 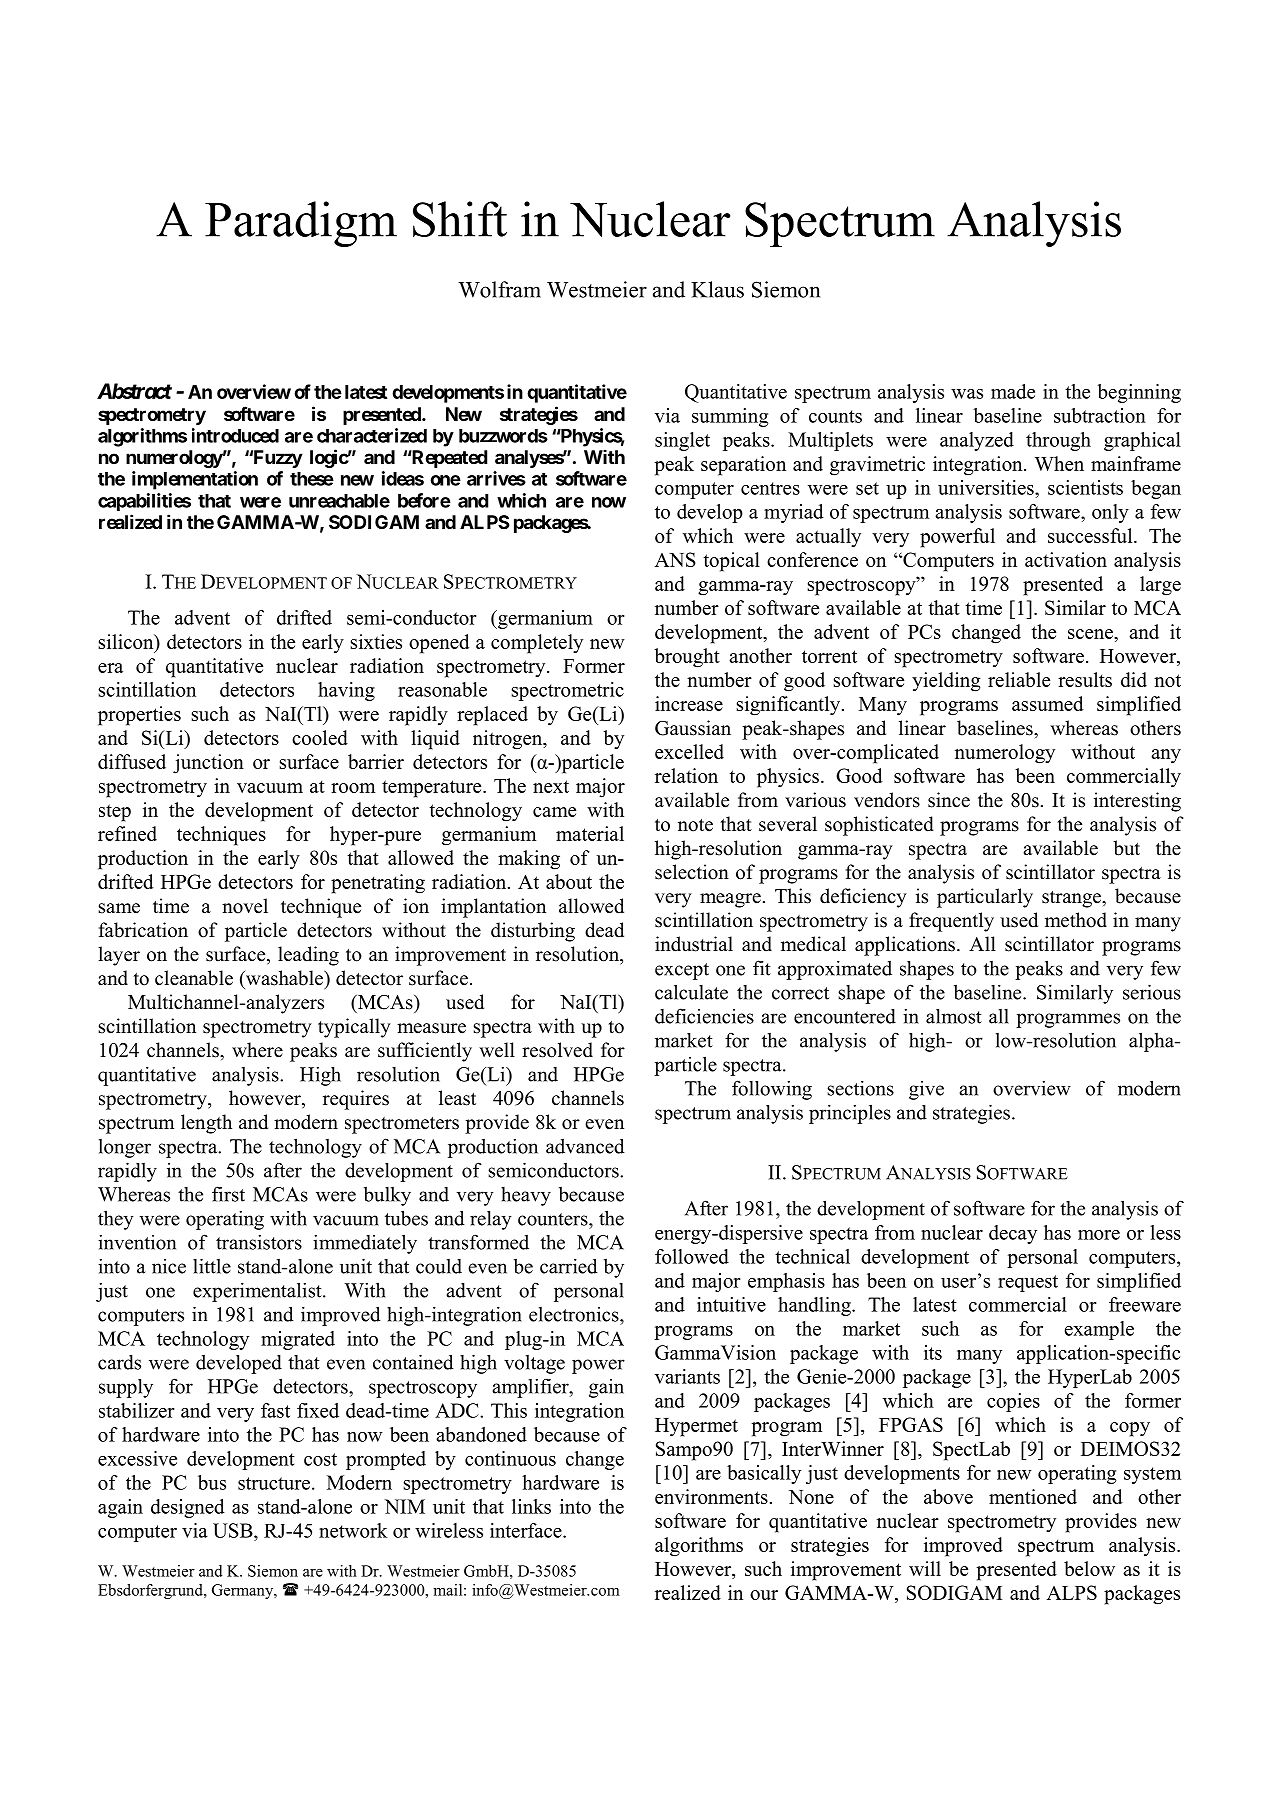 What do you see at coordinates (245, 906) in the document?
I see `novel` at bounding box center [245, 906].
